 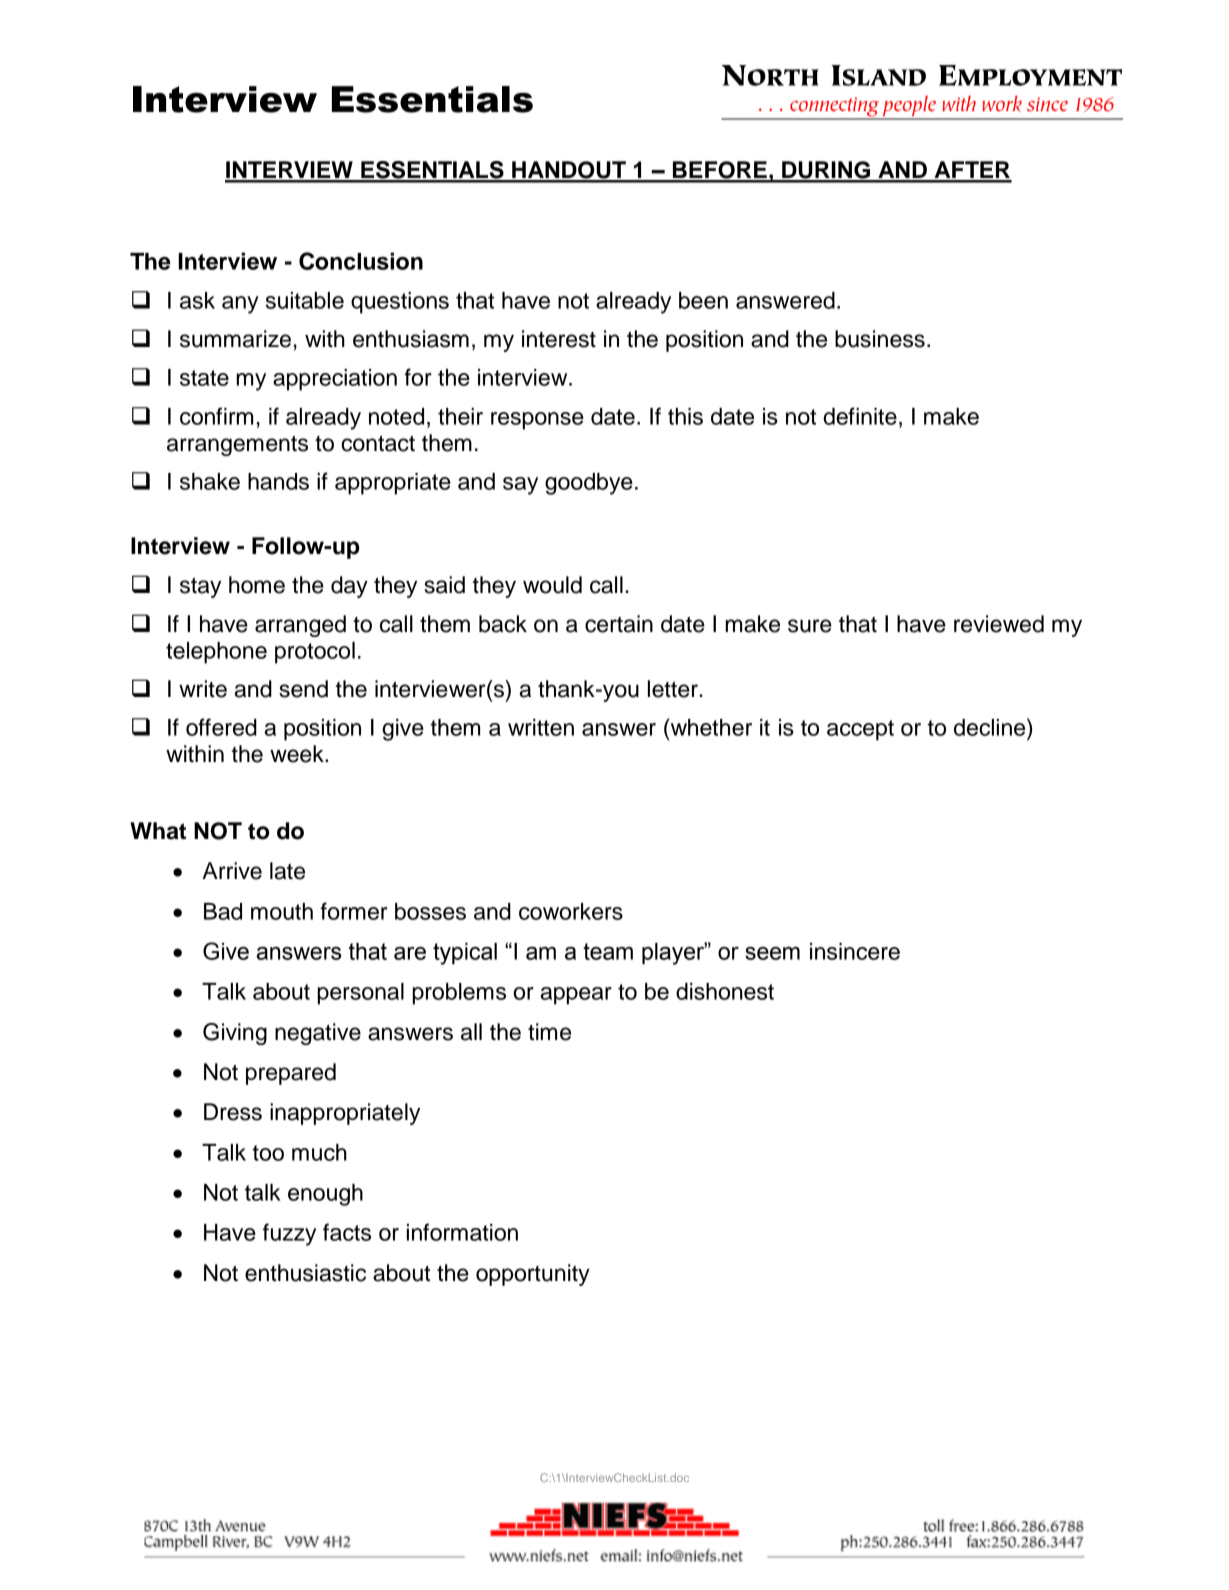 What do you see at coordinates (533, 1275) in the screenshot?
I see `opportunity` at bounding box center [533, 1275].
